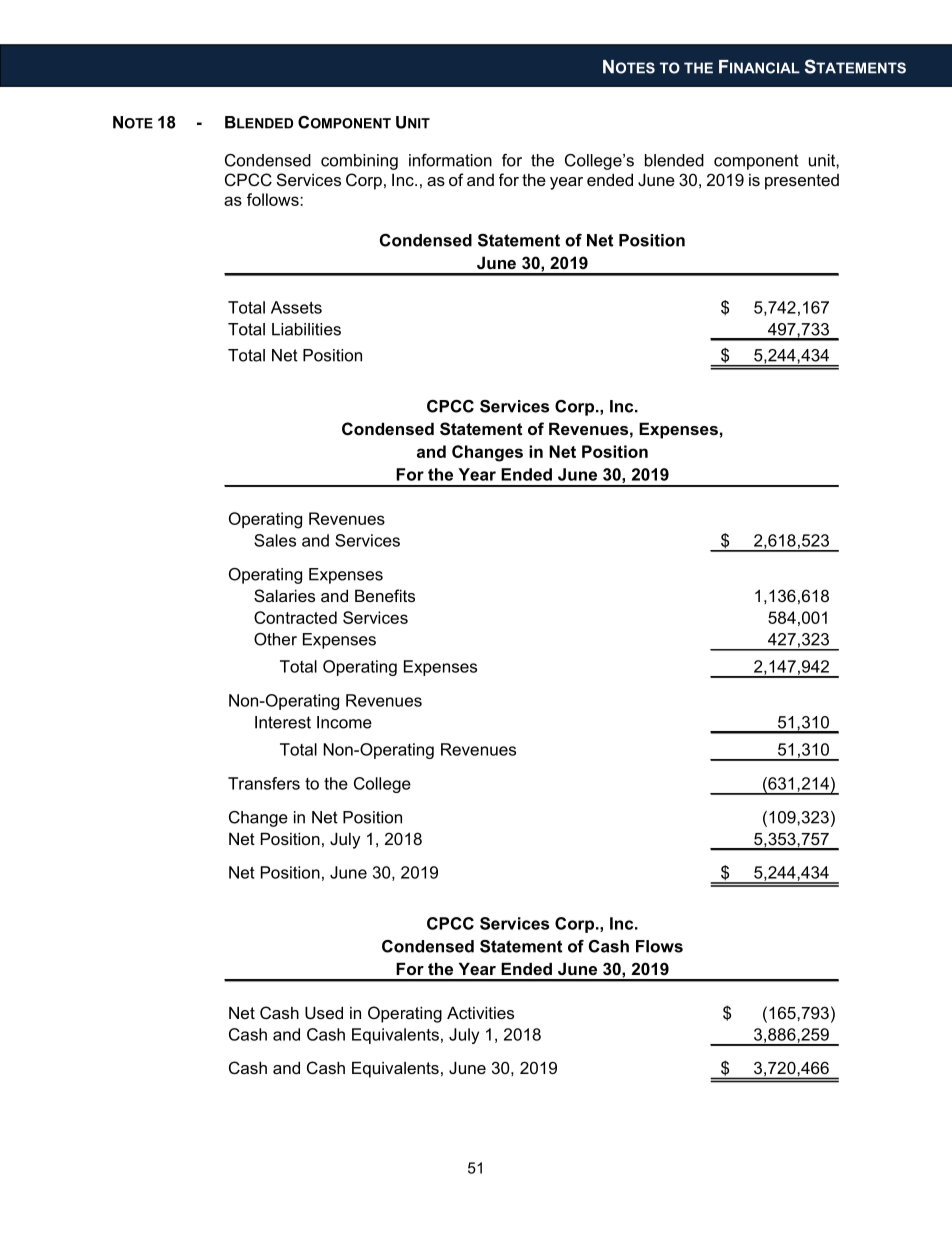 This image has width=952, height=1233. What do you see at coordinates (306, 329) in the image?
I see `Liabilities` at bounding box center [306, 329].
